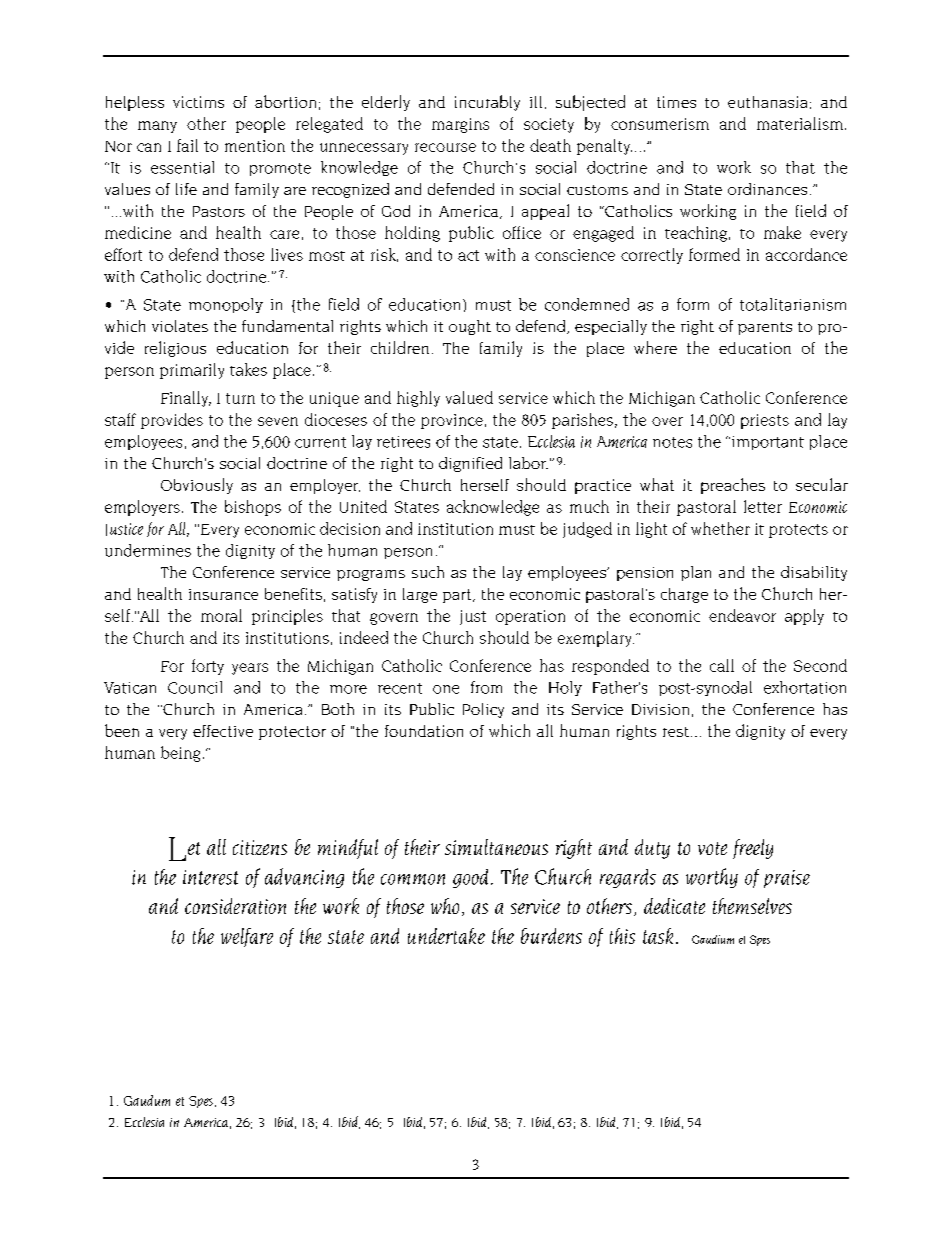 The width and height of the document is (952, 1233). I want to click on fail, so click(187, 145).
